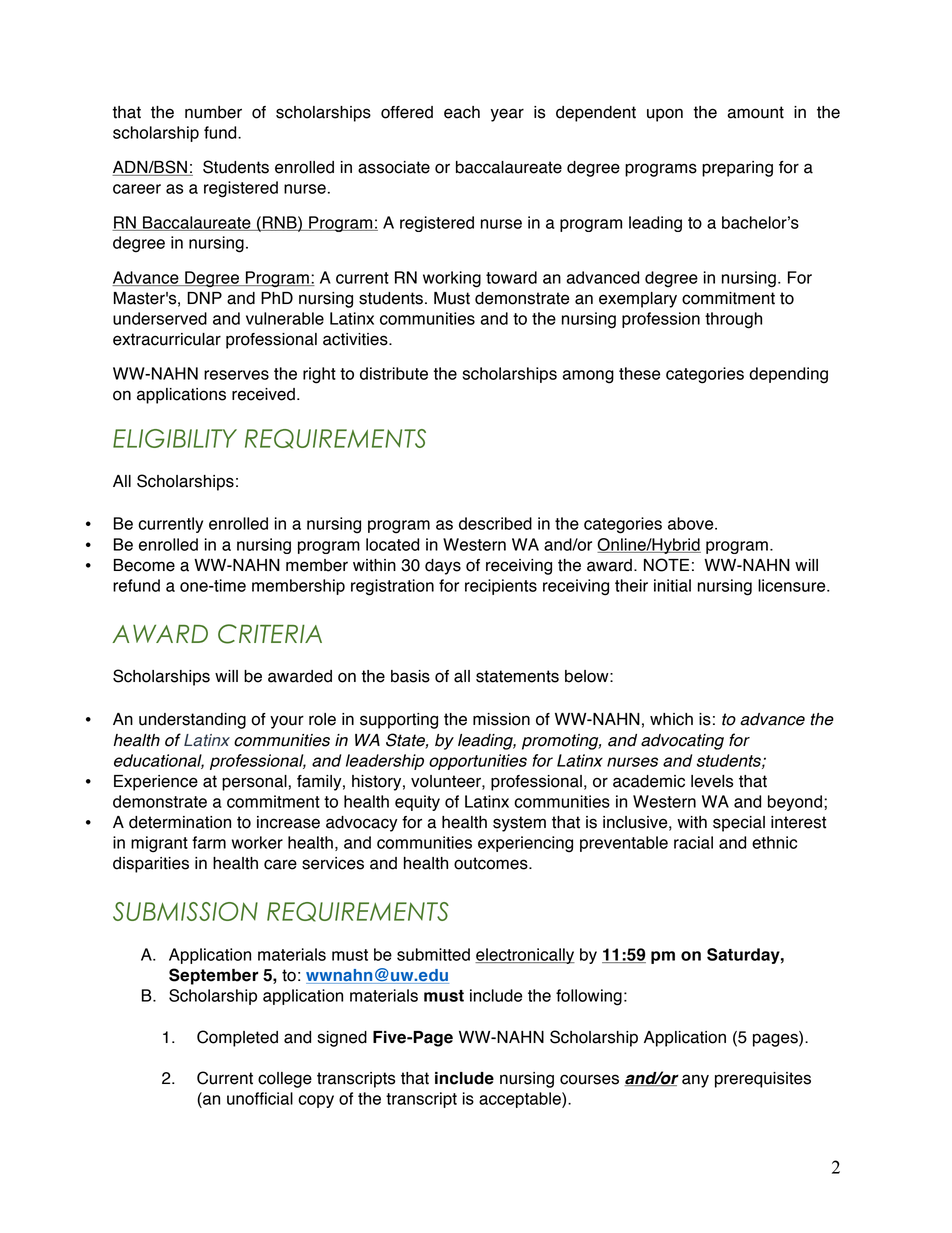 The width and height of the image is (952, 1233). What do you see at coordinates (737, 169) in the image?
I see `preparing` at bounding box center [737, 169].
